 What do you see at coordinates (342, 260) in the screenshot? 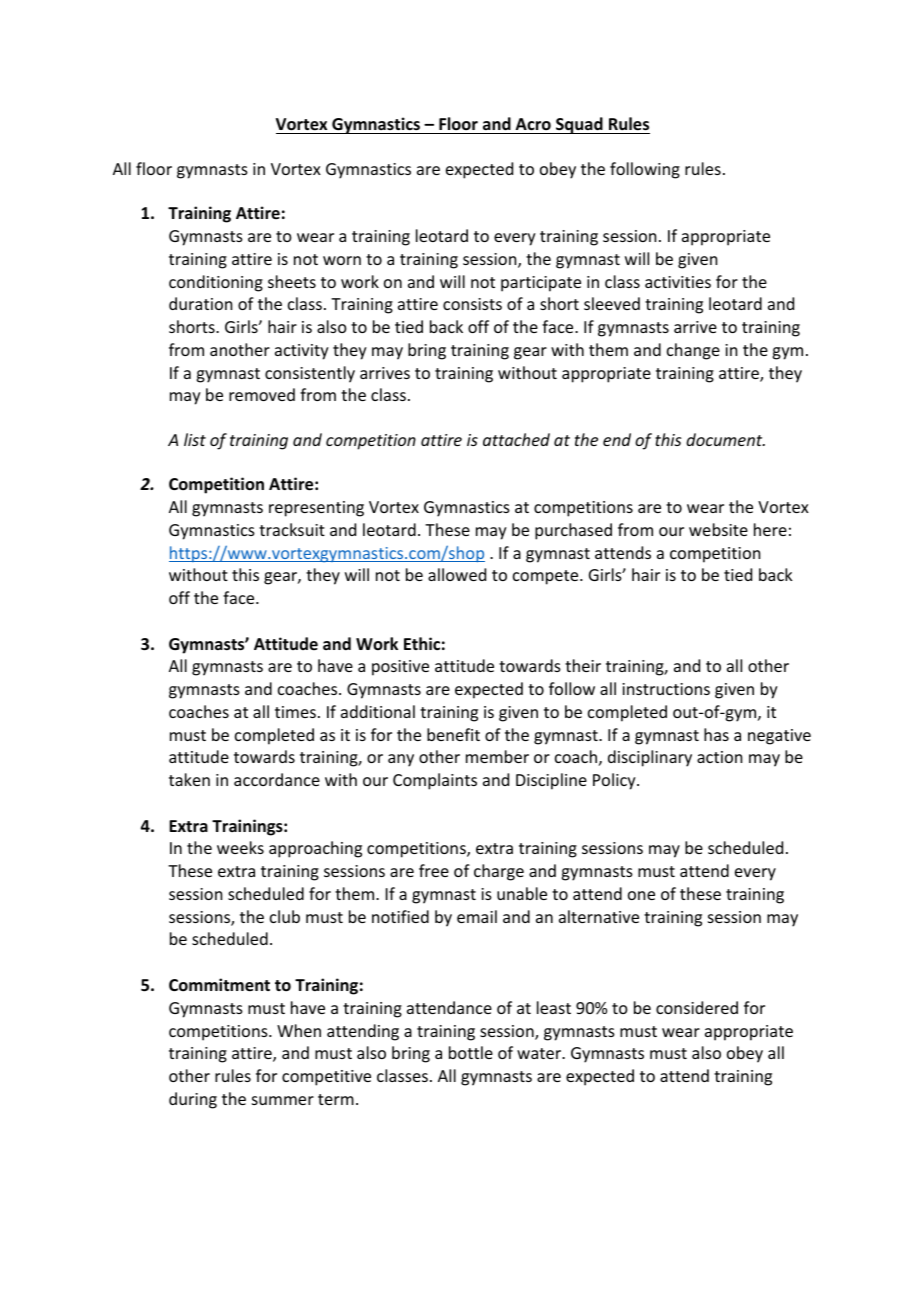
I see `worn` at bounding box center [342, 260].
